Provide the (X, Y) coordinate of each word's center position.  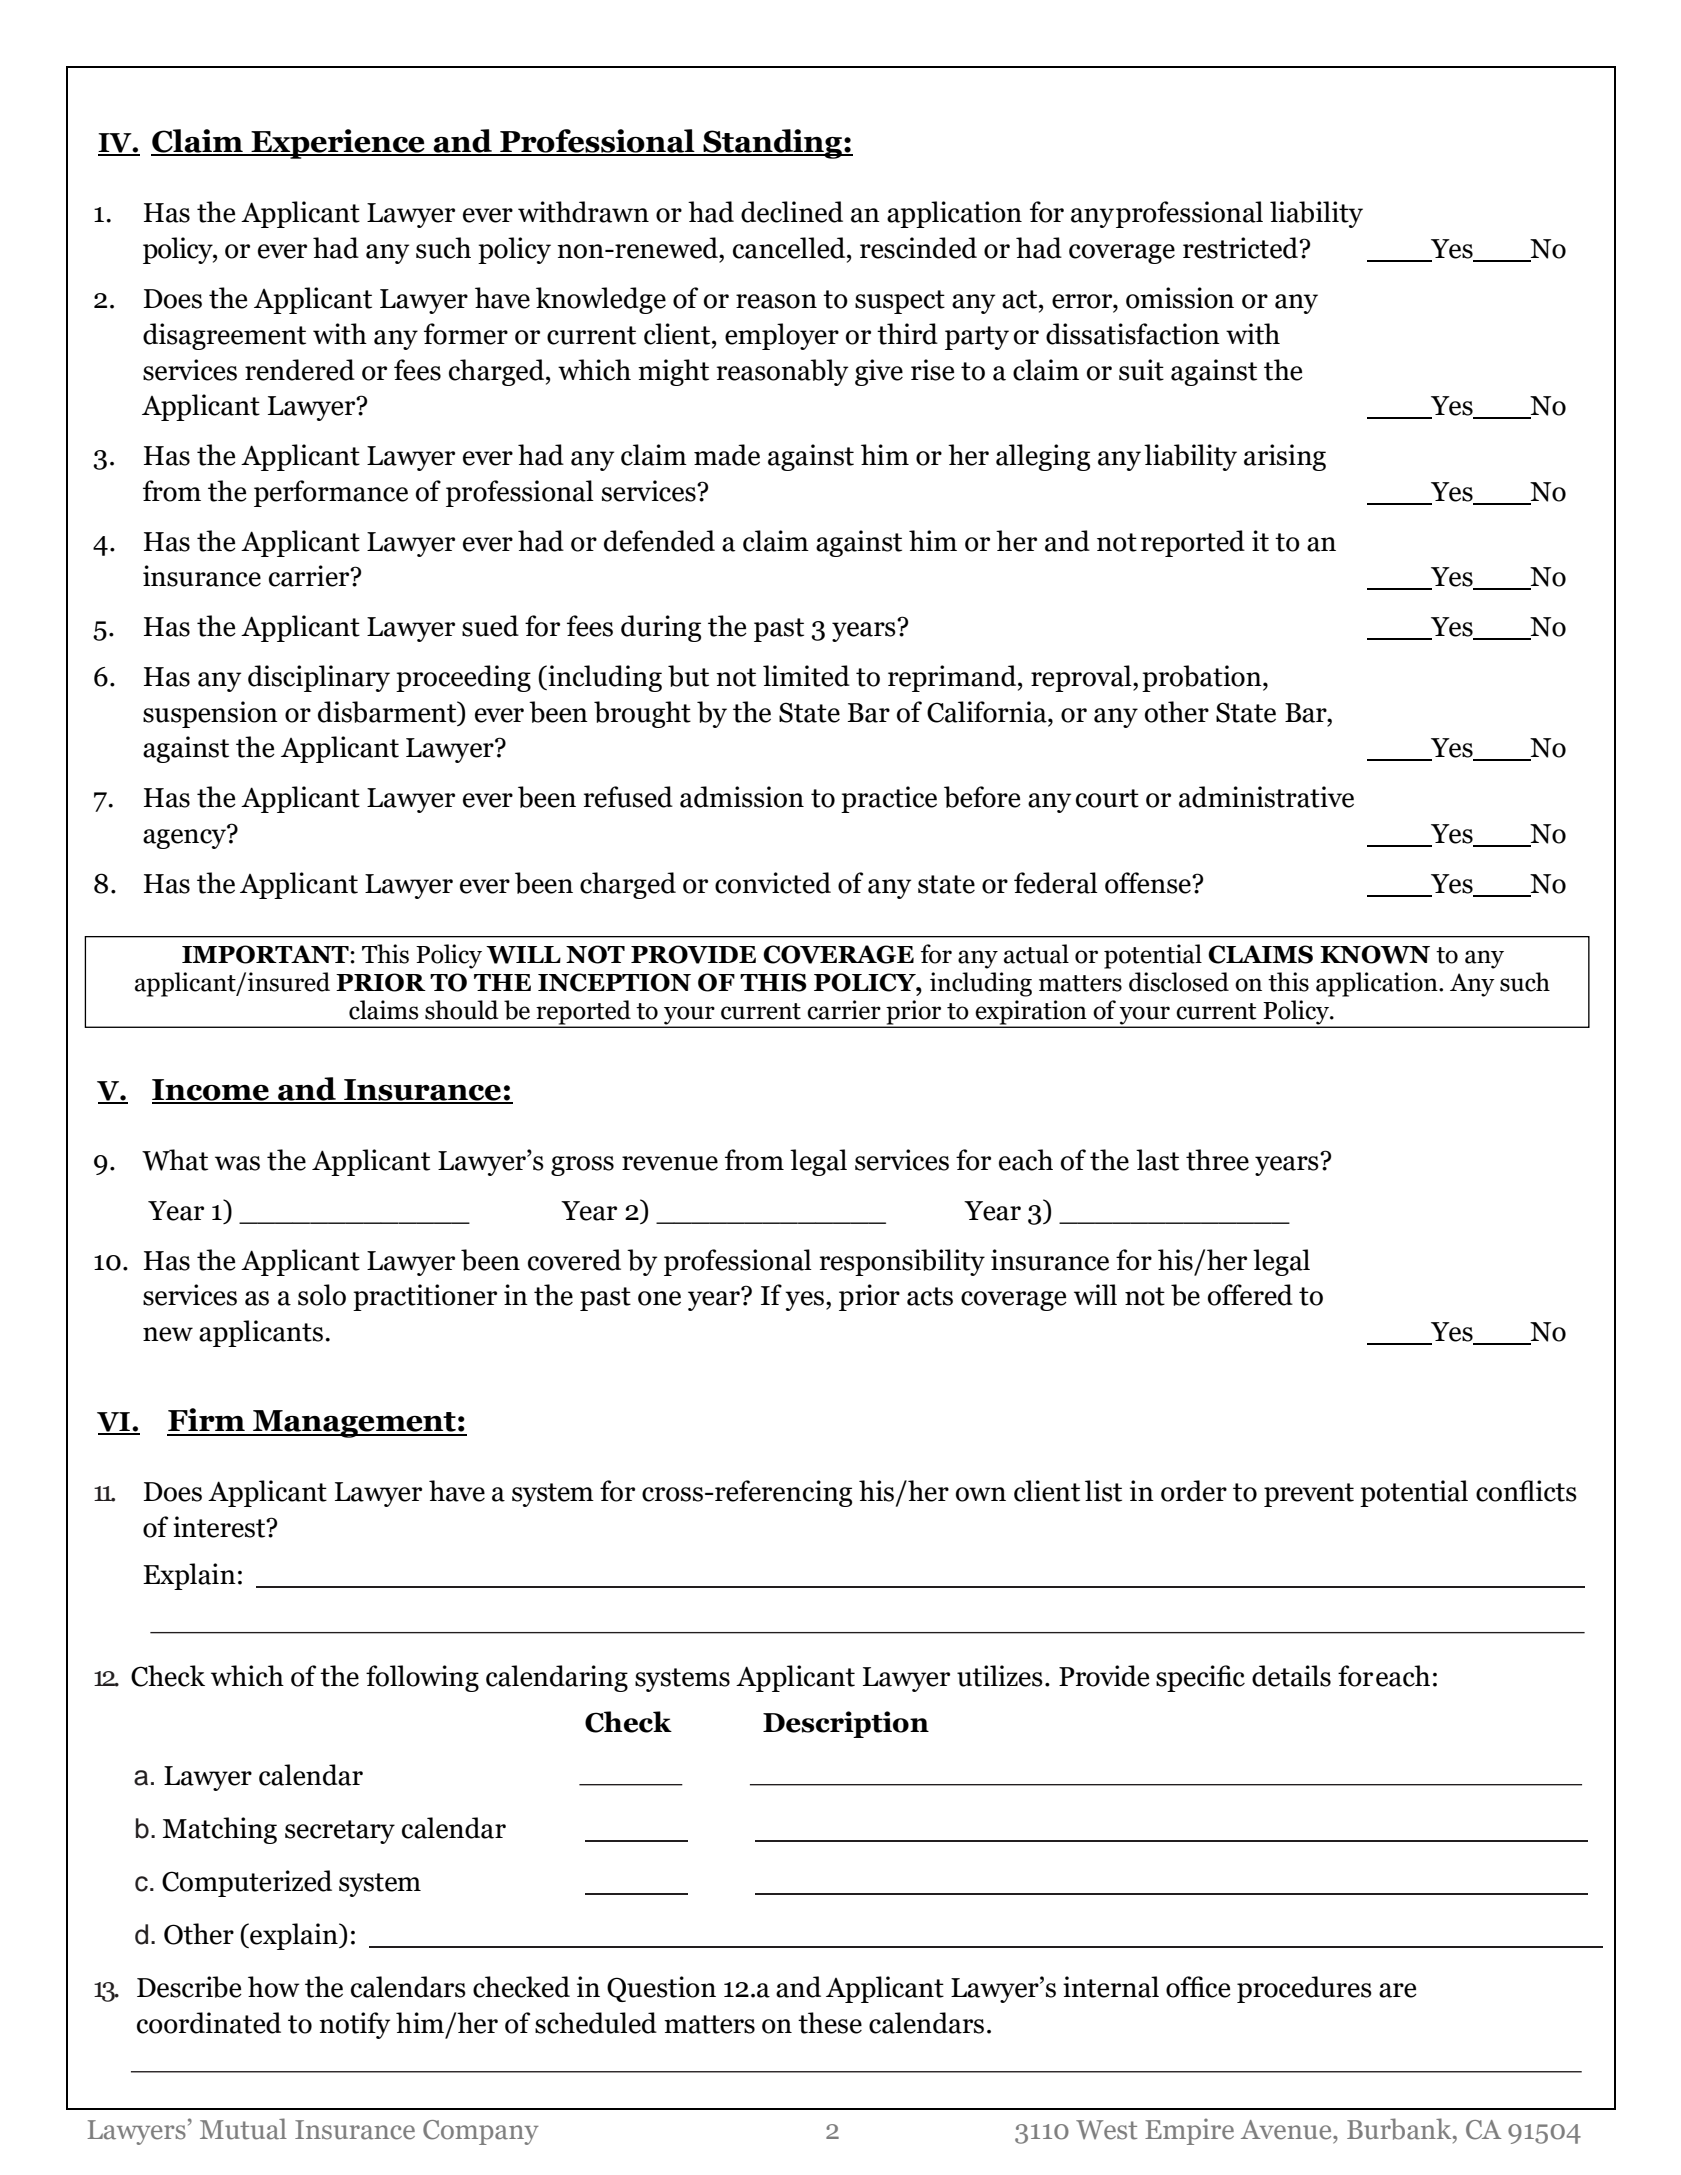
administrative (1266, 797)
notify (354, 2025)
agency (186, 838)
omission (1180, 298)
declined (792, 212)
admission (742, 797)
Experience (338, 144)
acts (930, 1296)
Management (354, 1424)
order (1194, 1491)
